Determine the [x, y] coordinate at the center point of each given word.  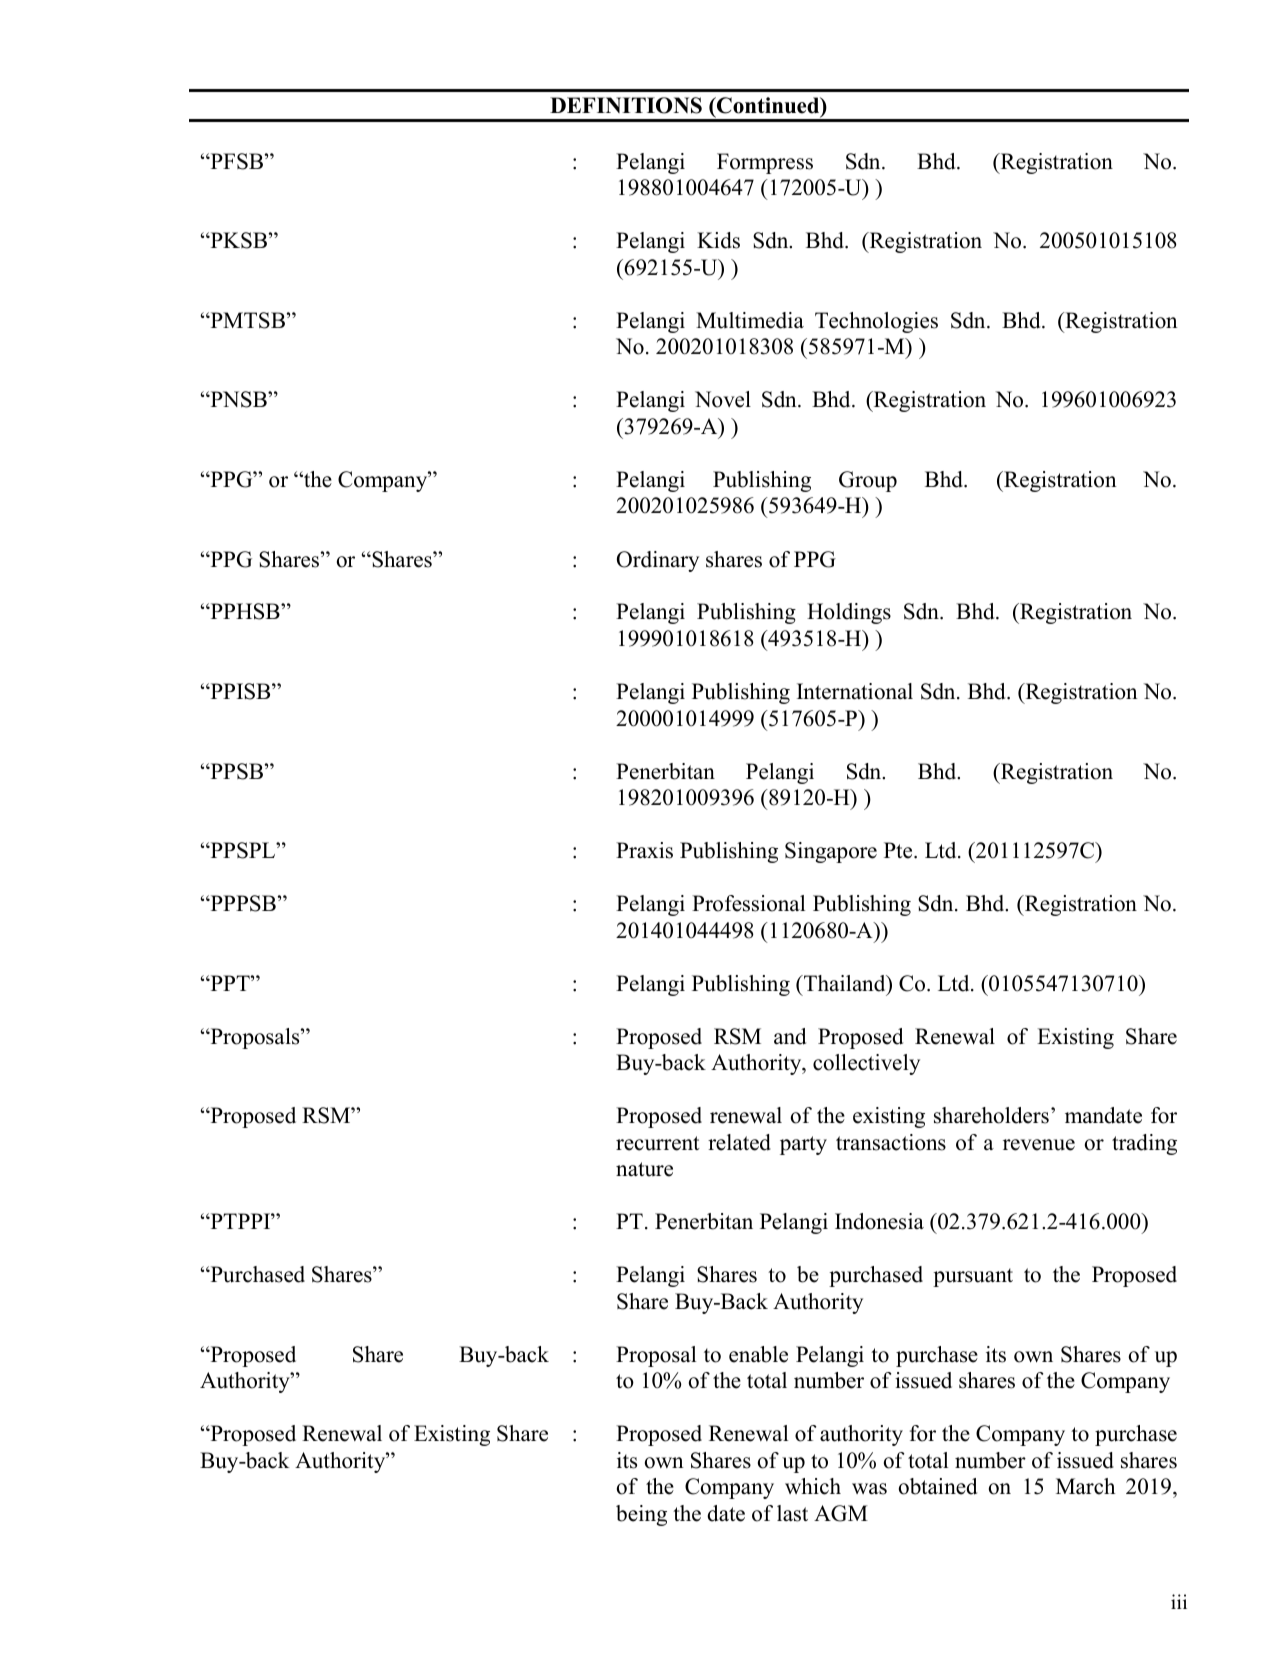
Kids [718, 240]
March [1085, 1486]
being [641, 1515]
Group [868, 481]
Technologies [876, 322]
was [869, 1489]
